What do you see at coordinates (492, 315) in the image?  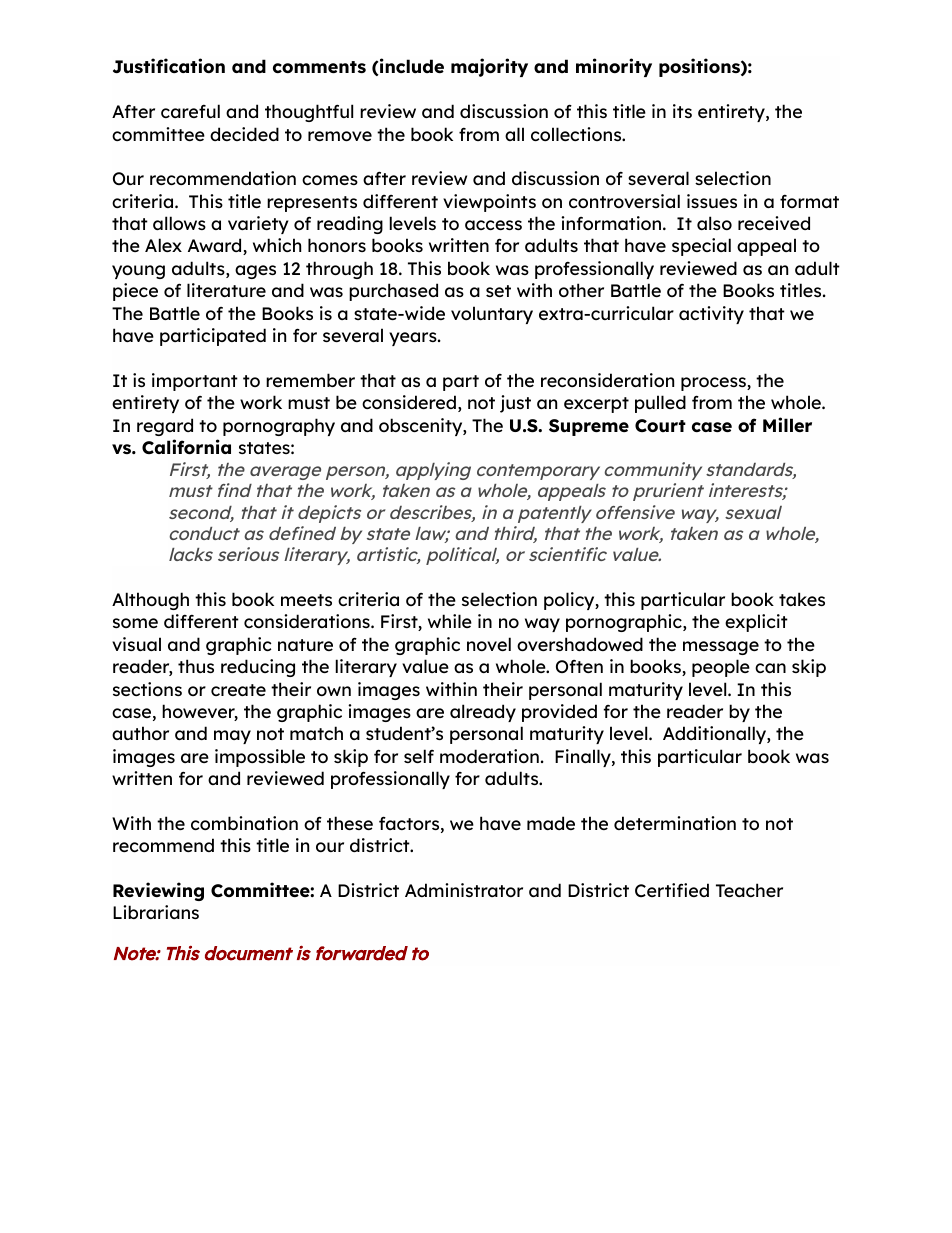 I see `voluntary` at bounding box center [492, 315].
